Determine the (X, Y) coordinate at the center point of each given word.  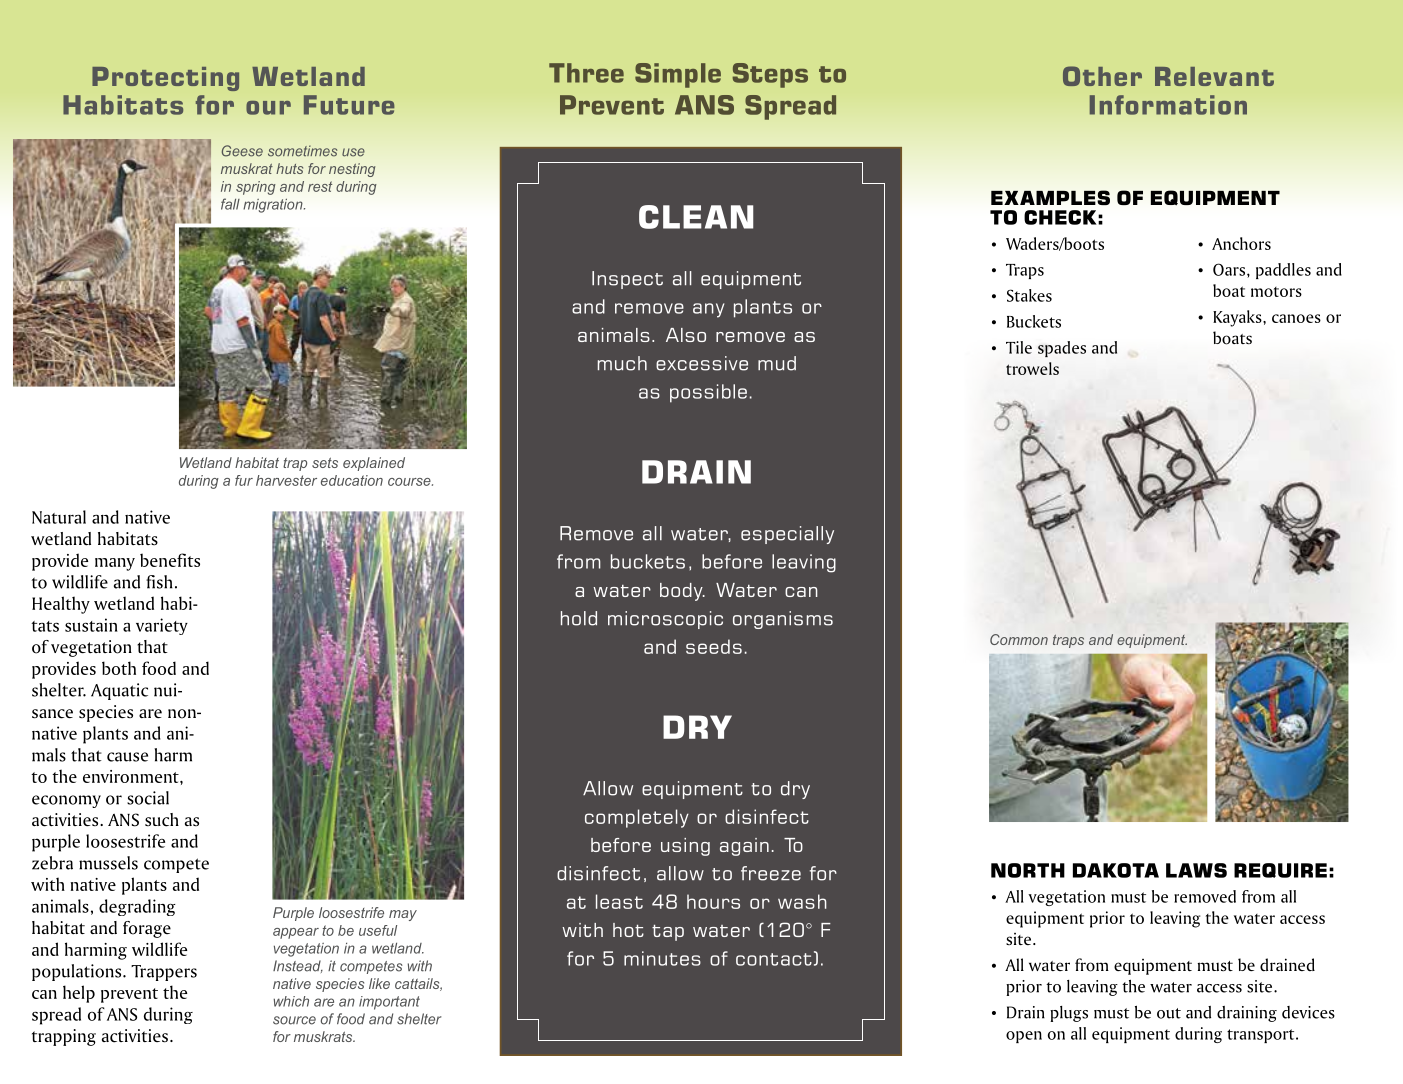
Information (1168, 105)
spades (1062, 349)
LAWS (1196, 870)
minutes (662, 958)
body (682, 592)
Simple (678, 75)
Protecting (165, 79)
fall (230, 204)
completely (637, 818)
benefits (170, 560)
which (291, 1001)
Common (1019, 639)
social (148, 798)
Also (686, 335)
